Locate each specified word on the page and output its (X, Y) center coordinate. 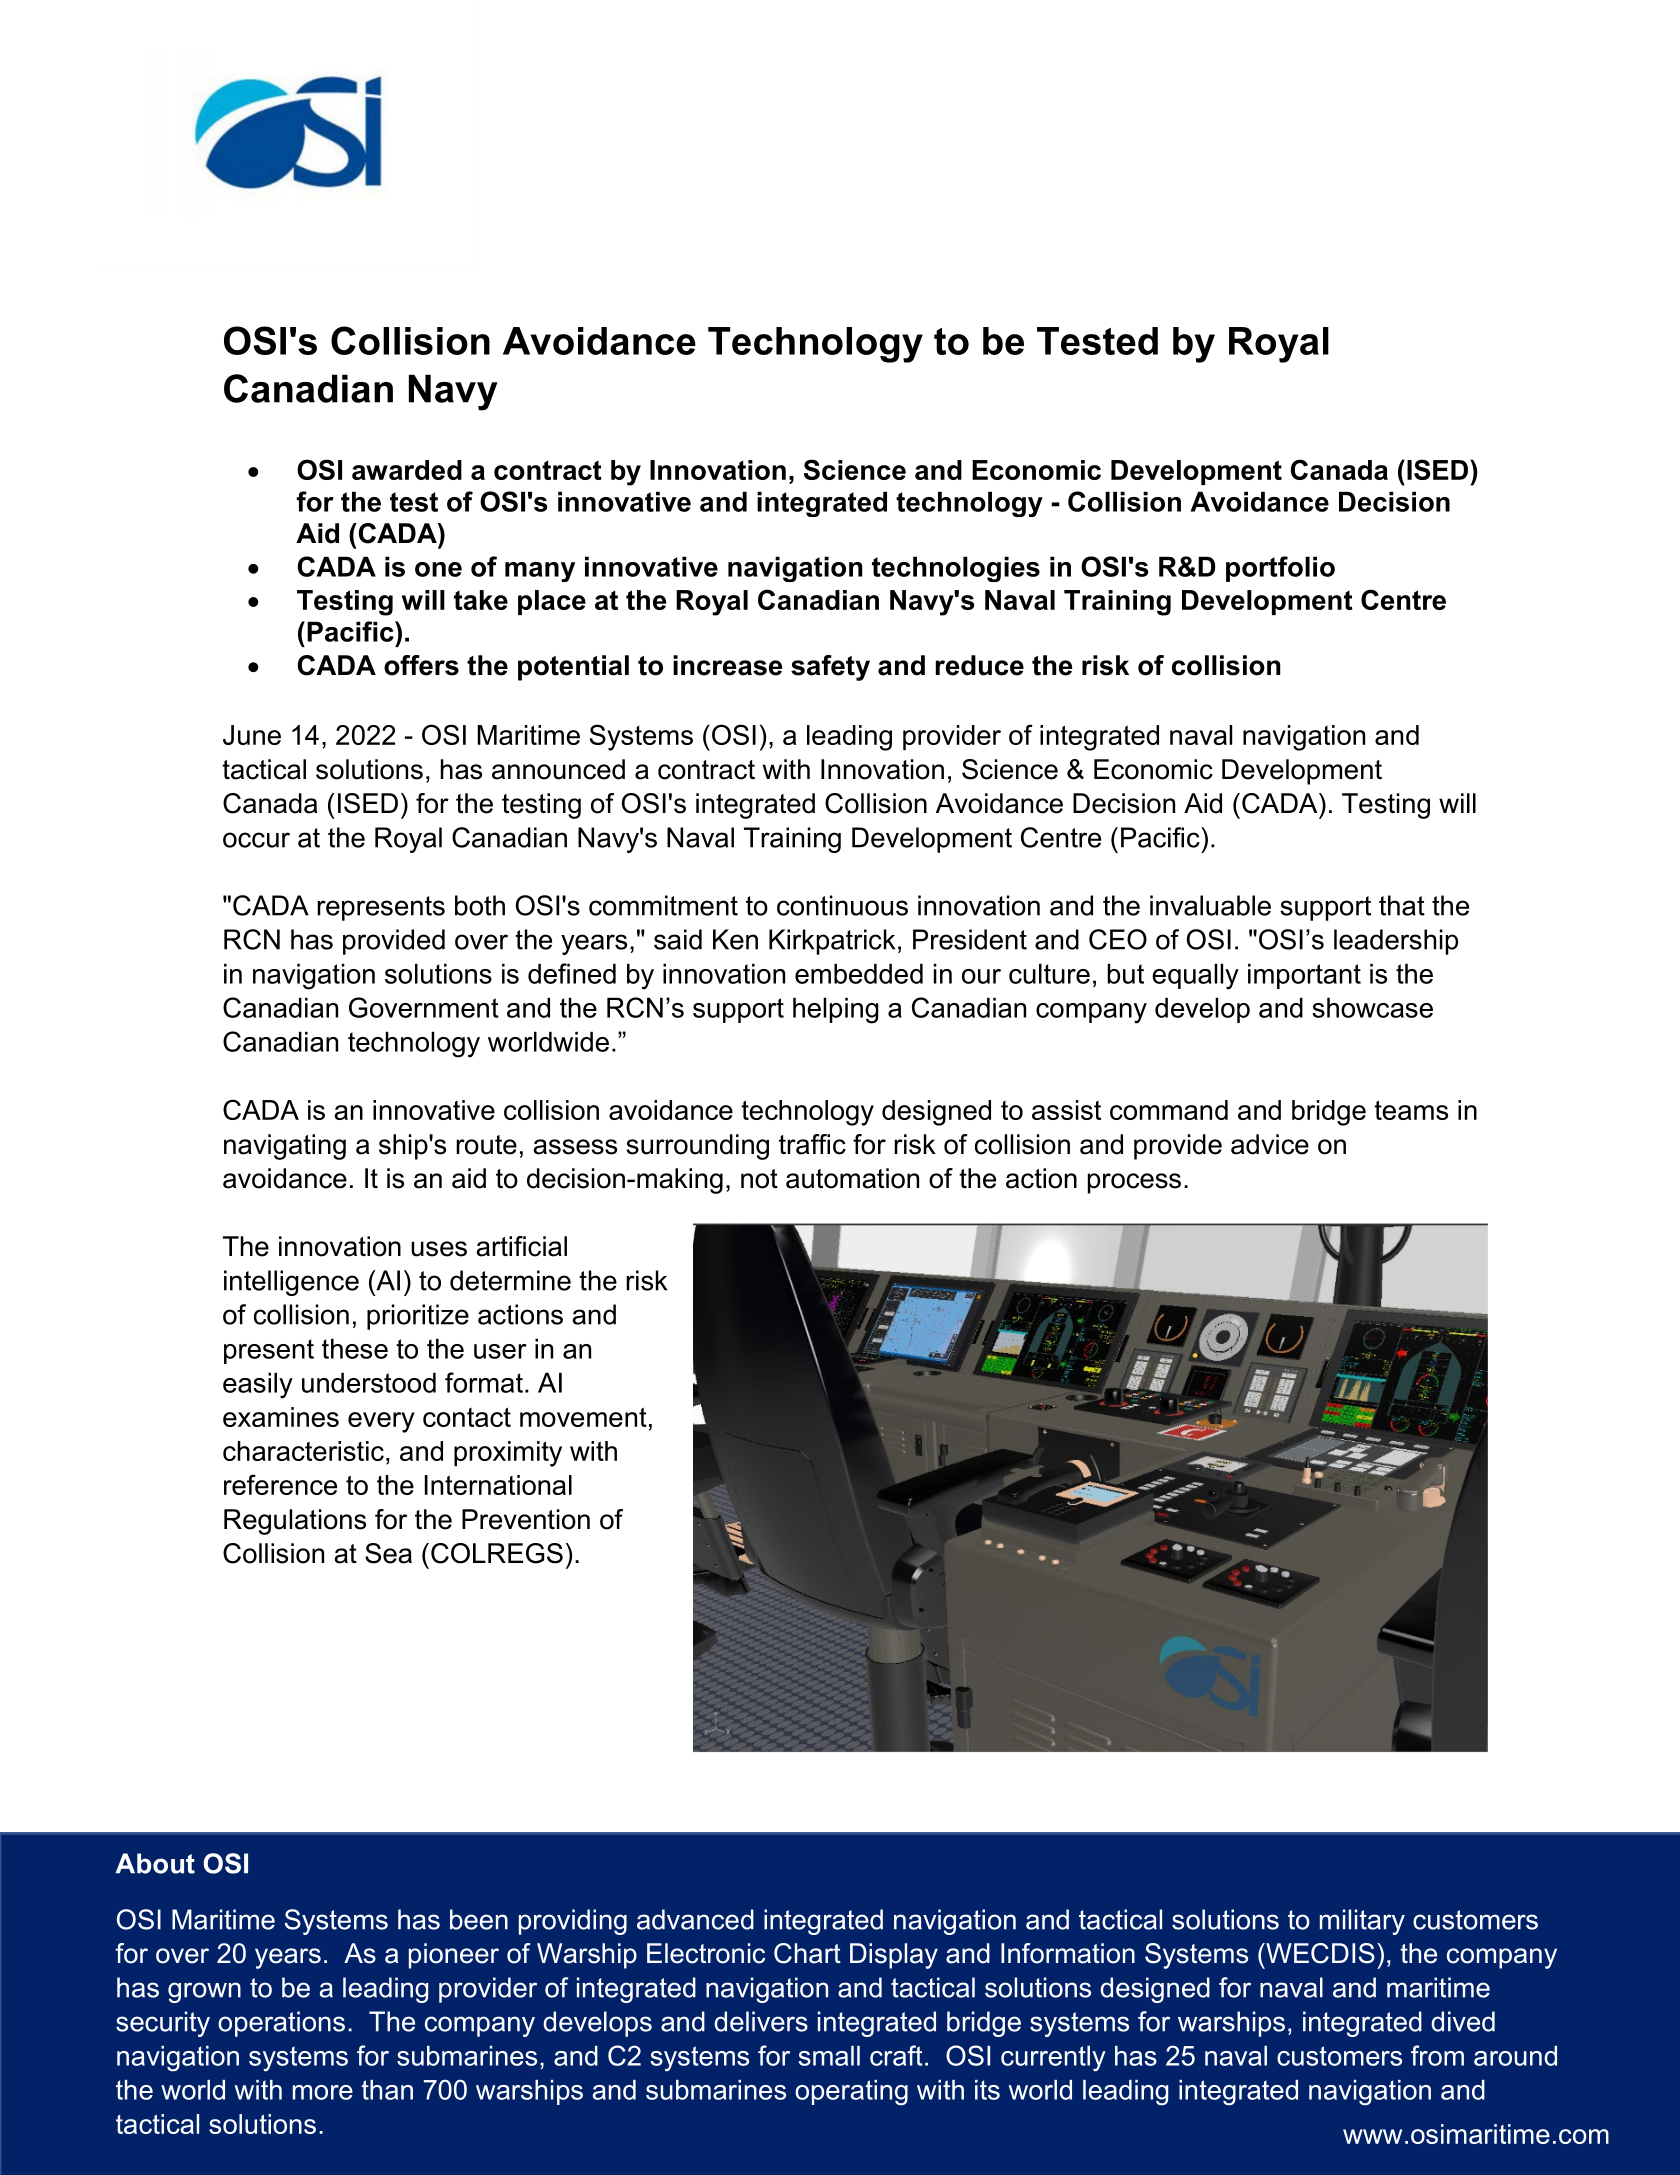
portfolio (1280, 569)
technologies (956, 569)
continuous (842, 905)
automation (852, 1178)
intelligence (291, 1283)
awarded (407, 470)
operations (281, 2024)
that (1402, 905)
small (829, 2056)
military (1362, 1922)
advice (1270, 1144)
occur (256, 840)
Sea (388, 1553)
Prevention (526, 1519)
